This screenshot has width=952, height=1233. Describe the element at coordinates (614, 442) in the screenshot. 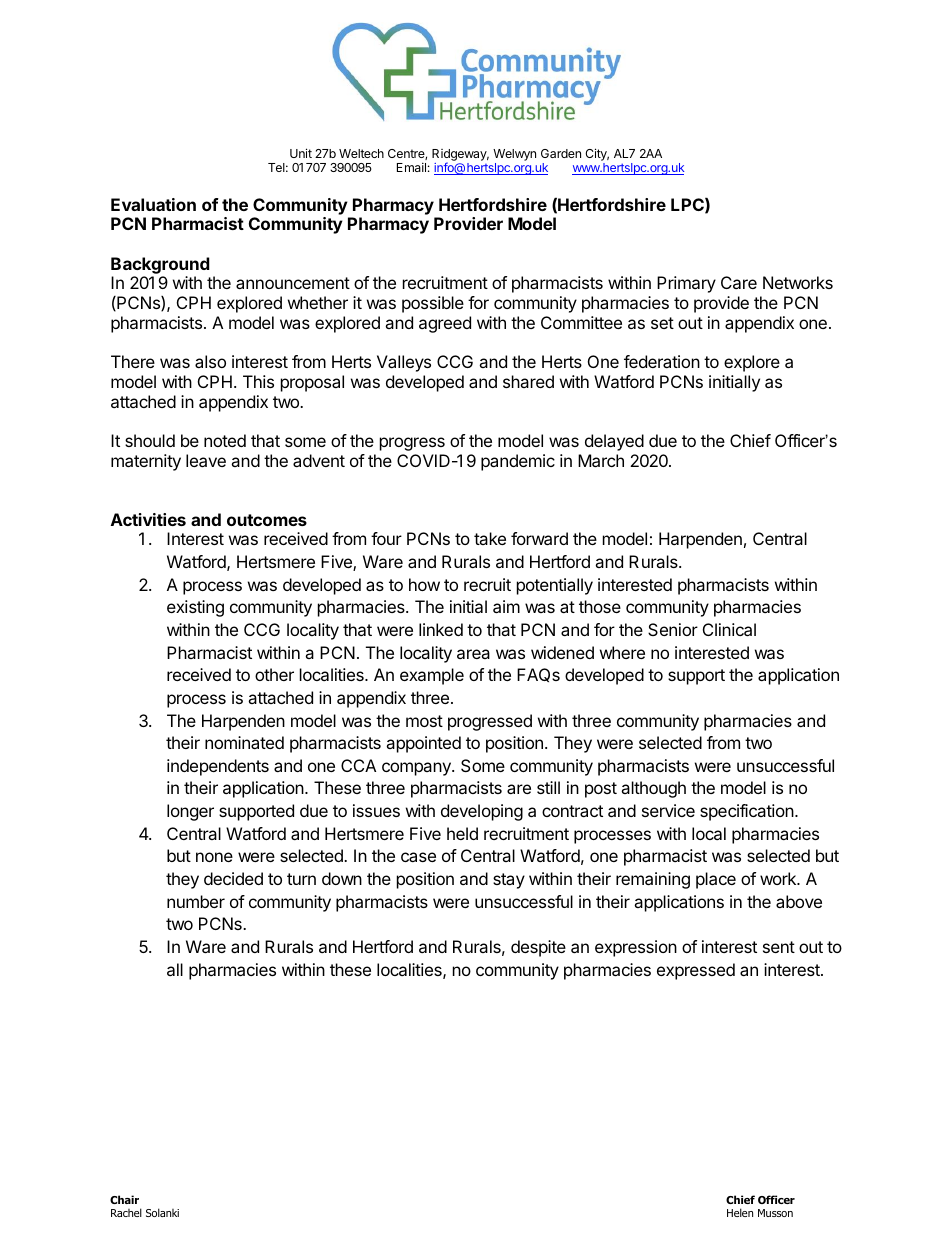

I see `delayed` at that location.
